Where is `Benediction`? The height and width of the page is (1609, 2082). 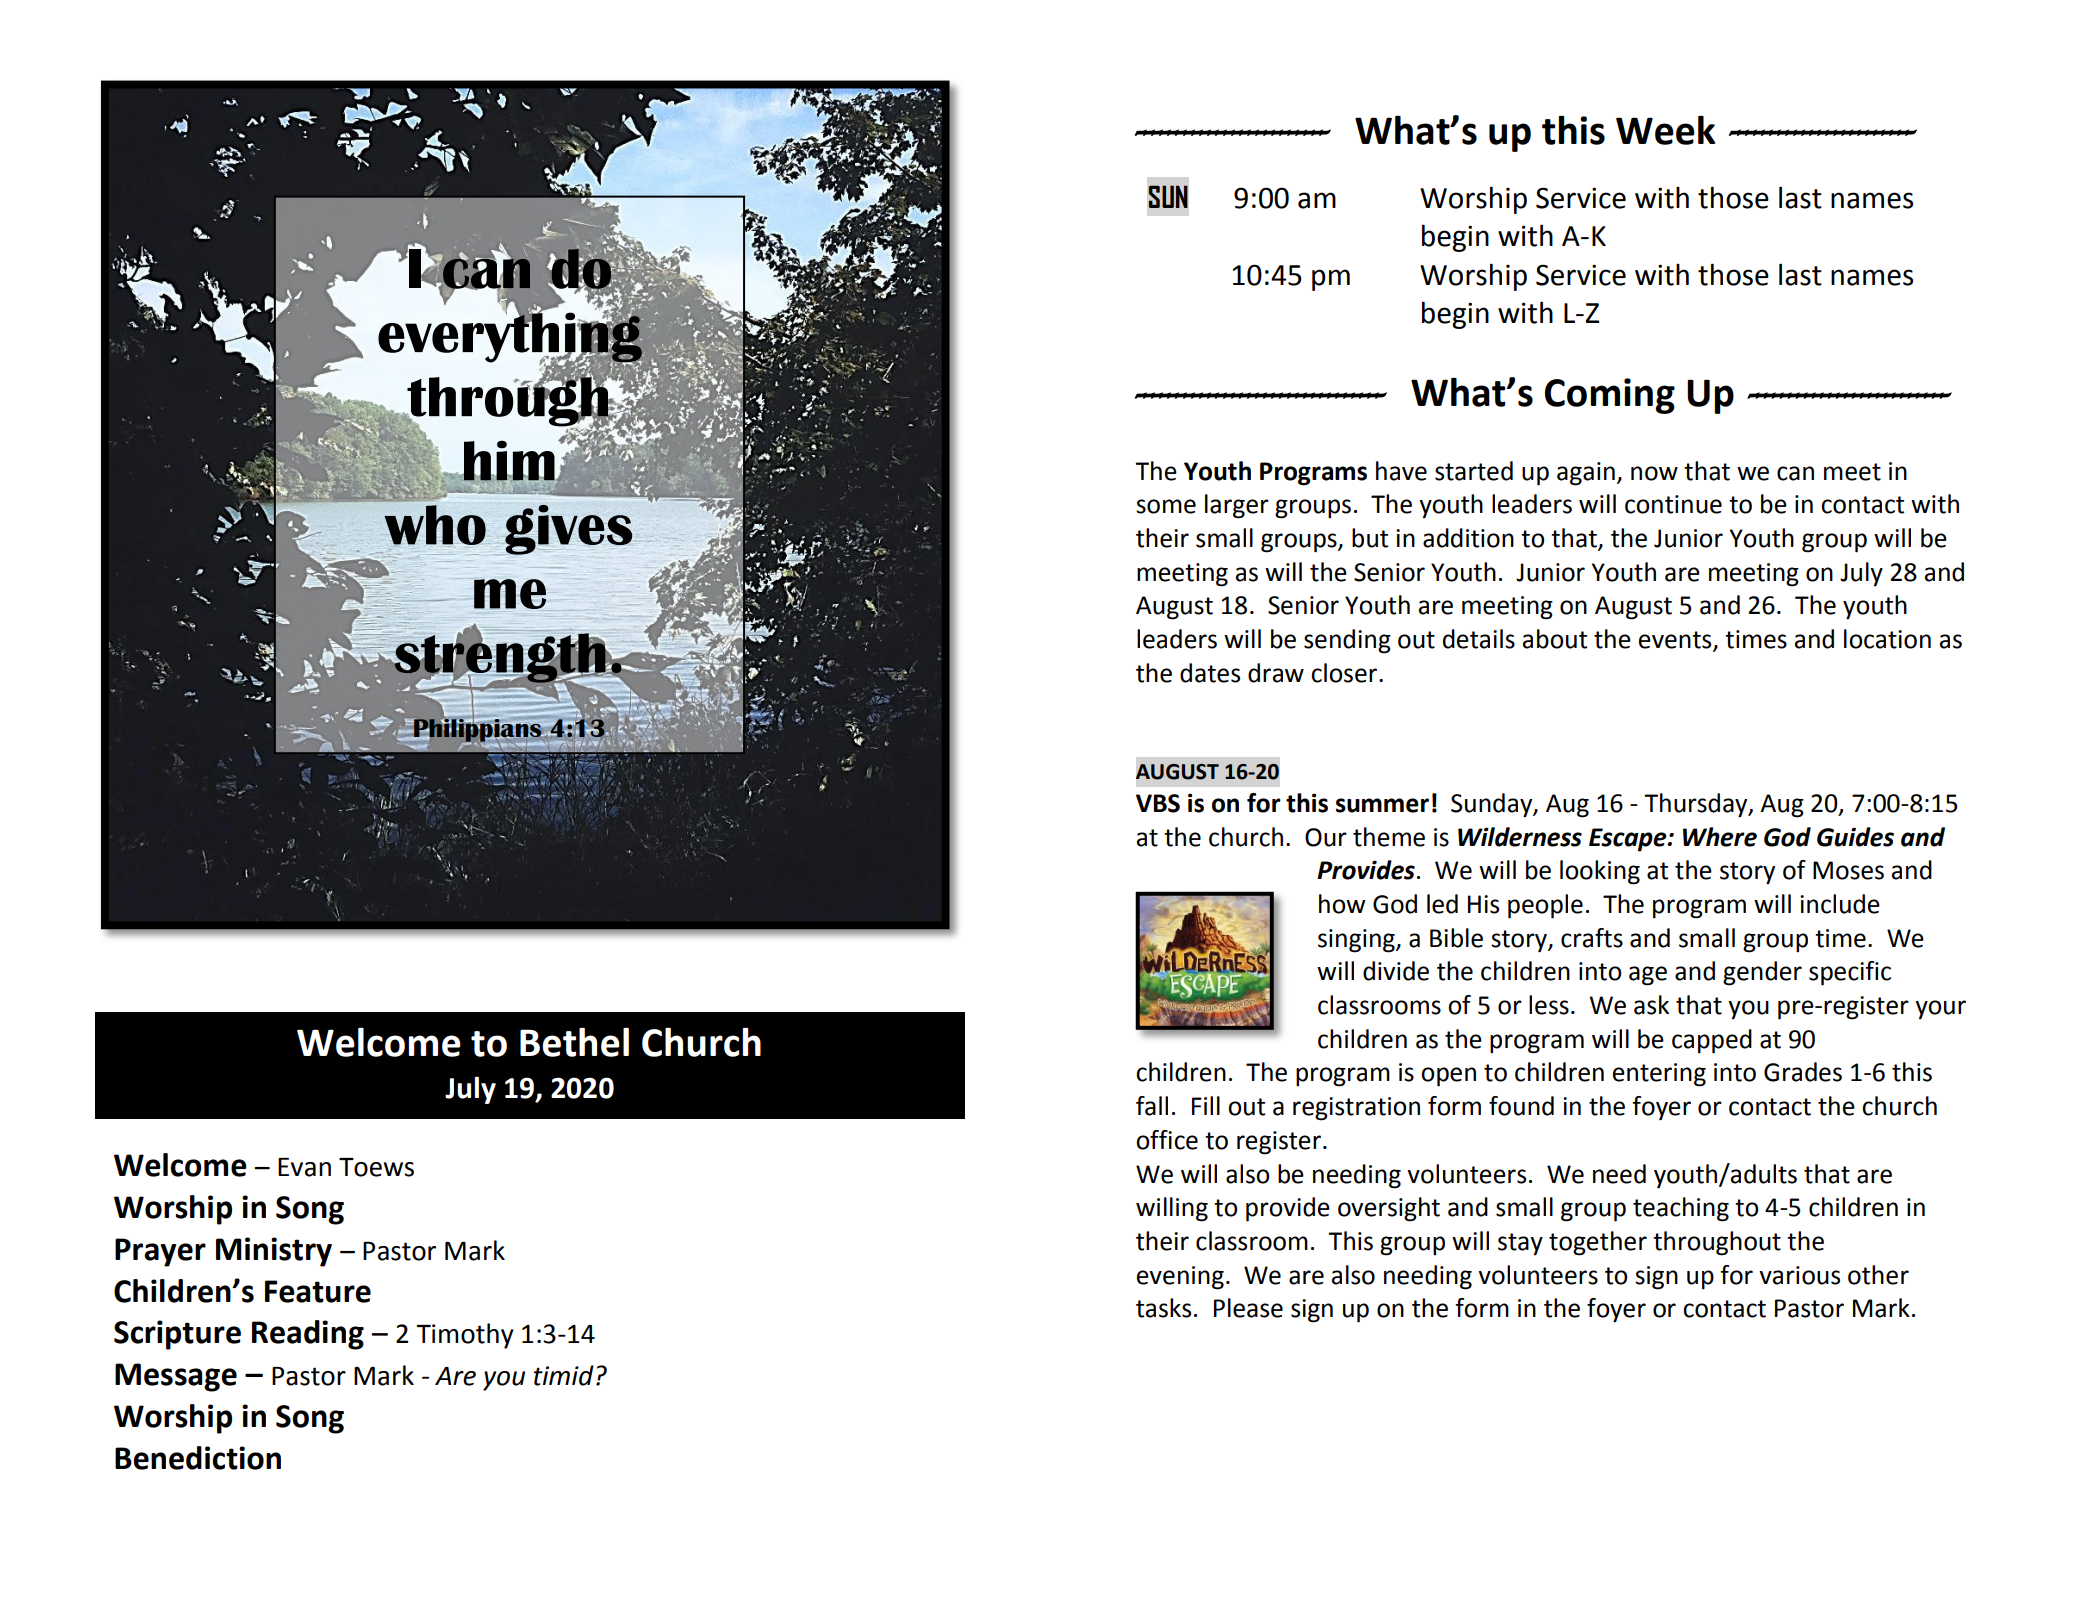
Benediction is located at coordinates (198, 1458).
